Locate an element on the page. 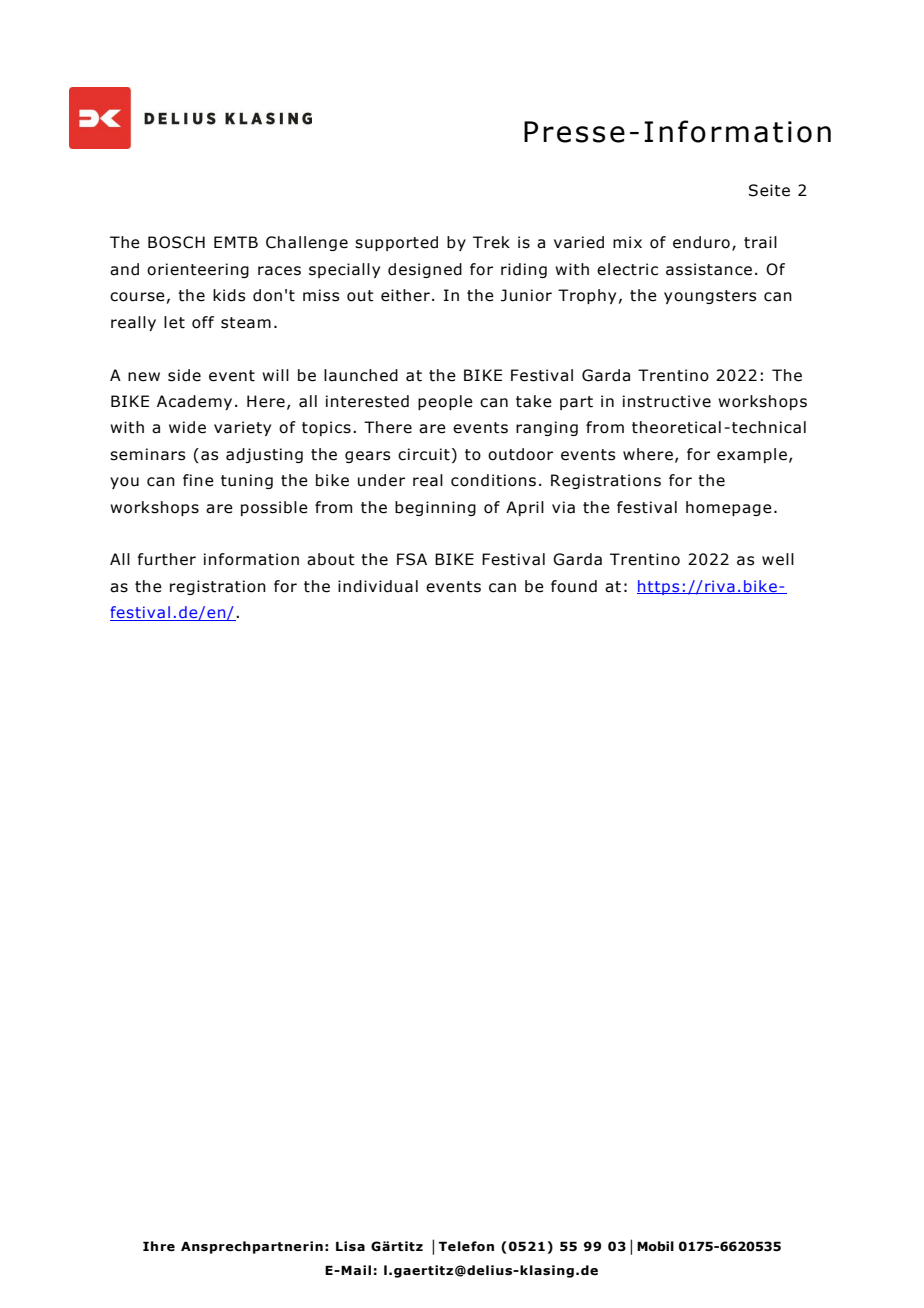  Lisa is located at coordinates (350, 1246).
